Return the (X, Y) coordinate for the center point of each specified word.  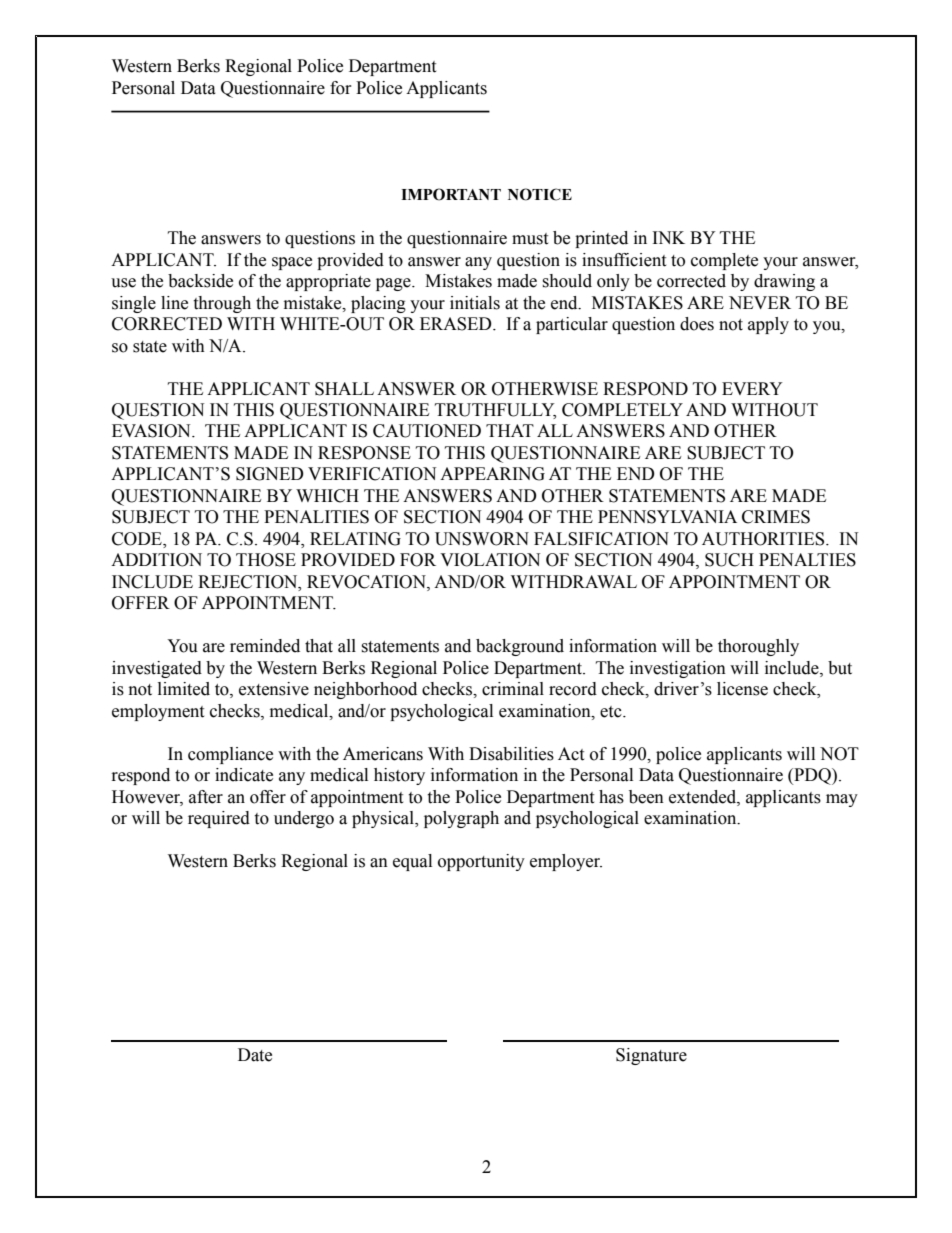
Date (255, 1055)
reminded (265, 646)
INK (669, 237)
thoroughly (758, 647)
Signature (651, 1056)
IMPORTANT (451, 194)
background (520, 647)
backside (200, 281)
